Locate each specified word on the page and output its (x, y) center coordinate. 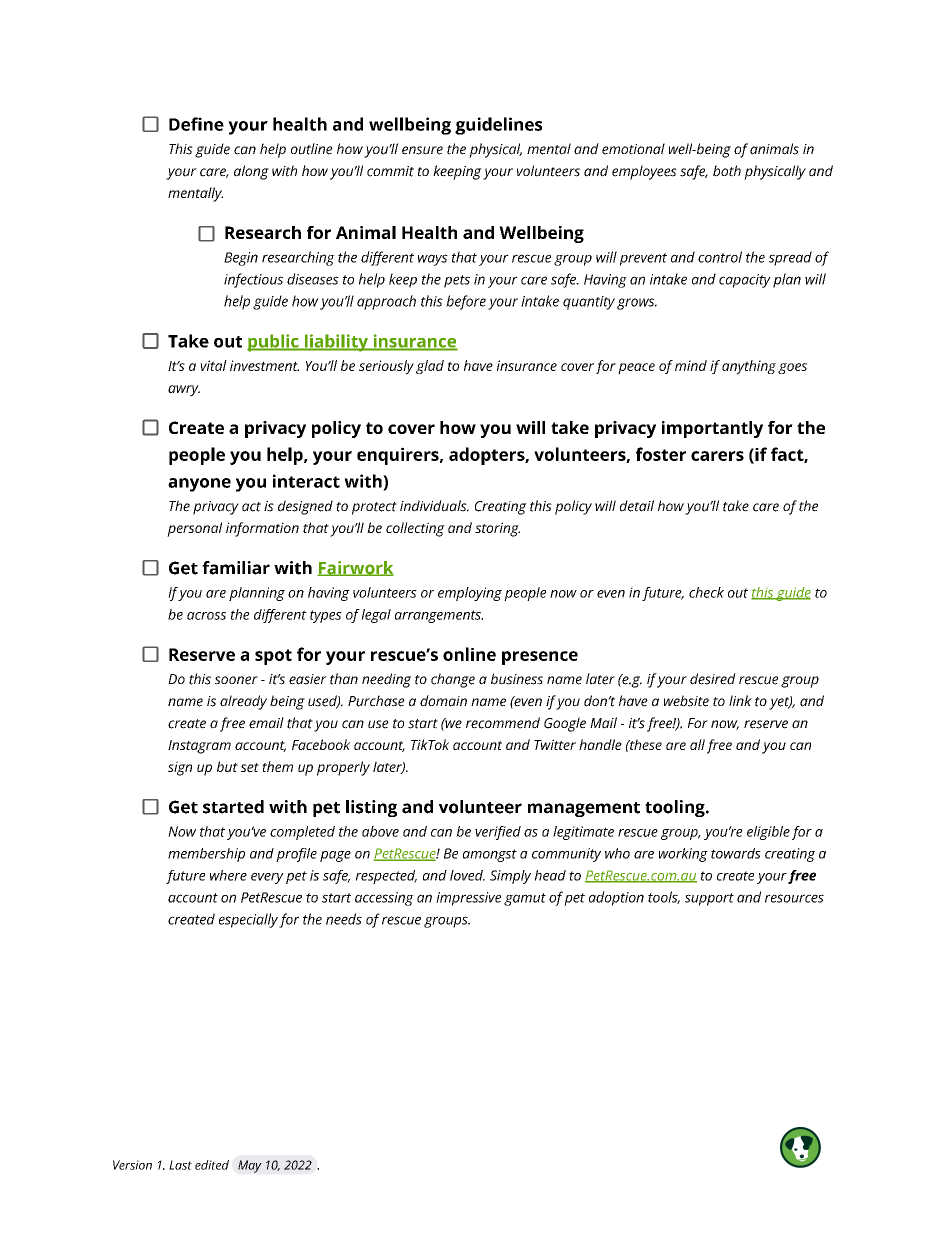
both (727, 171)
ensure (422, 150)
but (227, 766)
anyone (199, 485)
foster (661, 454)
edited (212, 1165)
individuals (434, 506)
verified (498, 833)
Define (196, 124)
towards (736, 853)
